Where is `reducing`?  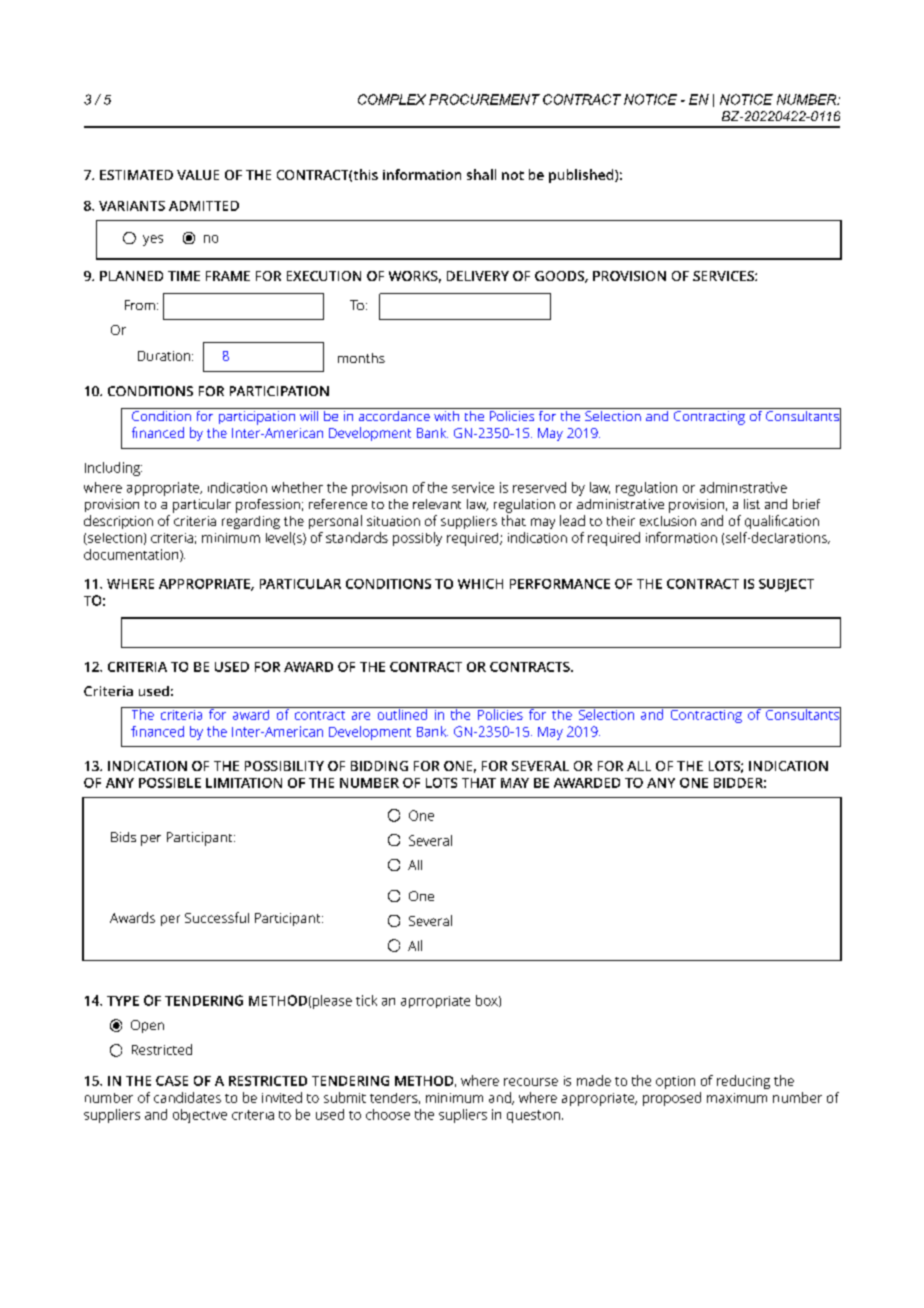 reducing is located at coordinates (743, 1082).
